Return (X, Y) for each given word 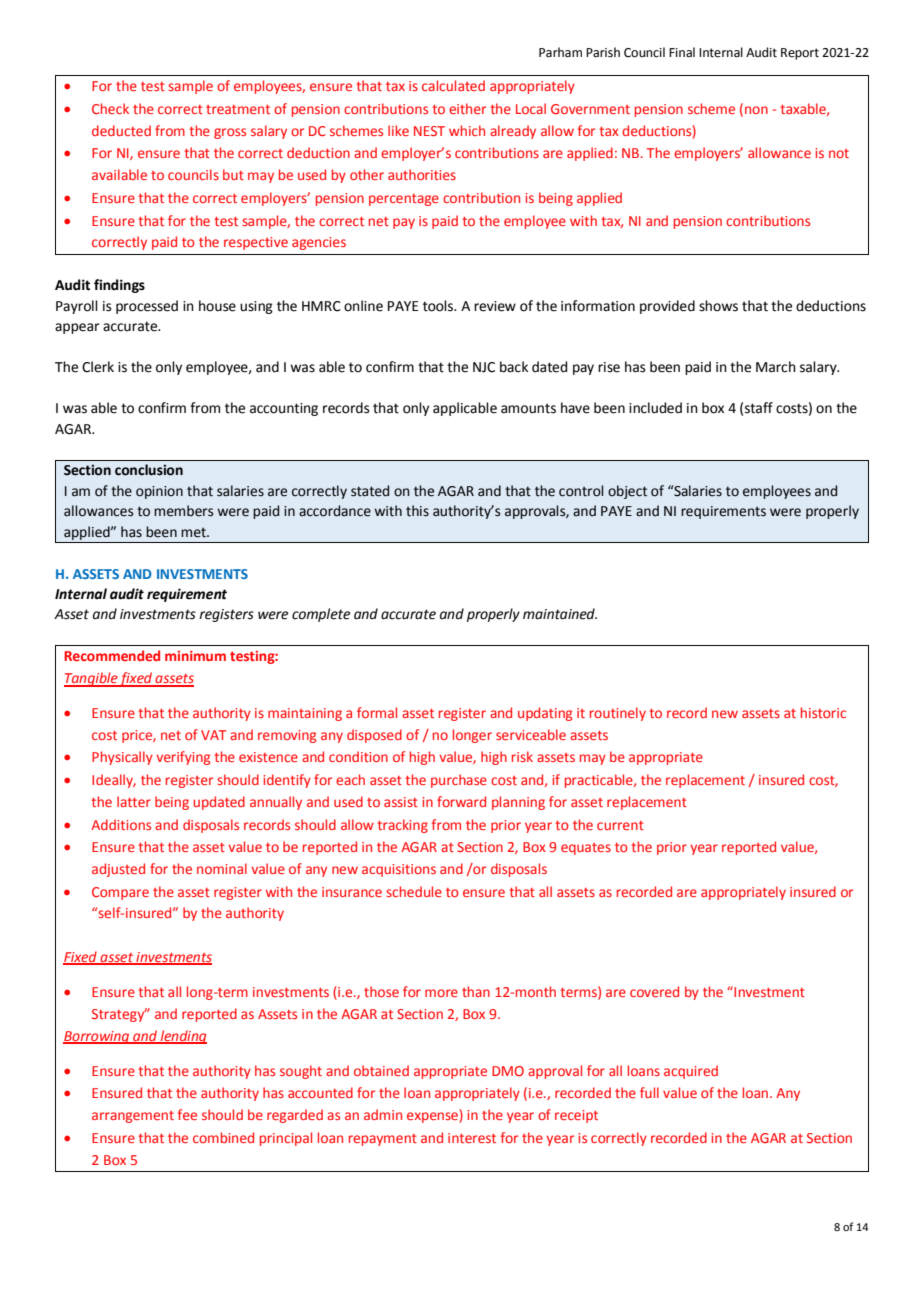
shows (718, 306)
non (756, 110)
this (417, 511)
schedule (414, 891)
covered (654, 991)
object (627, 492)
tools (439, 306)
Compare (120, 893)
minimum (195, 656)
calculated (453, 85)
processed (147, 307)
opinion (159, 492)
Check (110, 108)
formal (377, 712)
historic (823, 712)
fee (187, 1114)
